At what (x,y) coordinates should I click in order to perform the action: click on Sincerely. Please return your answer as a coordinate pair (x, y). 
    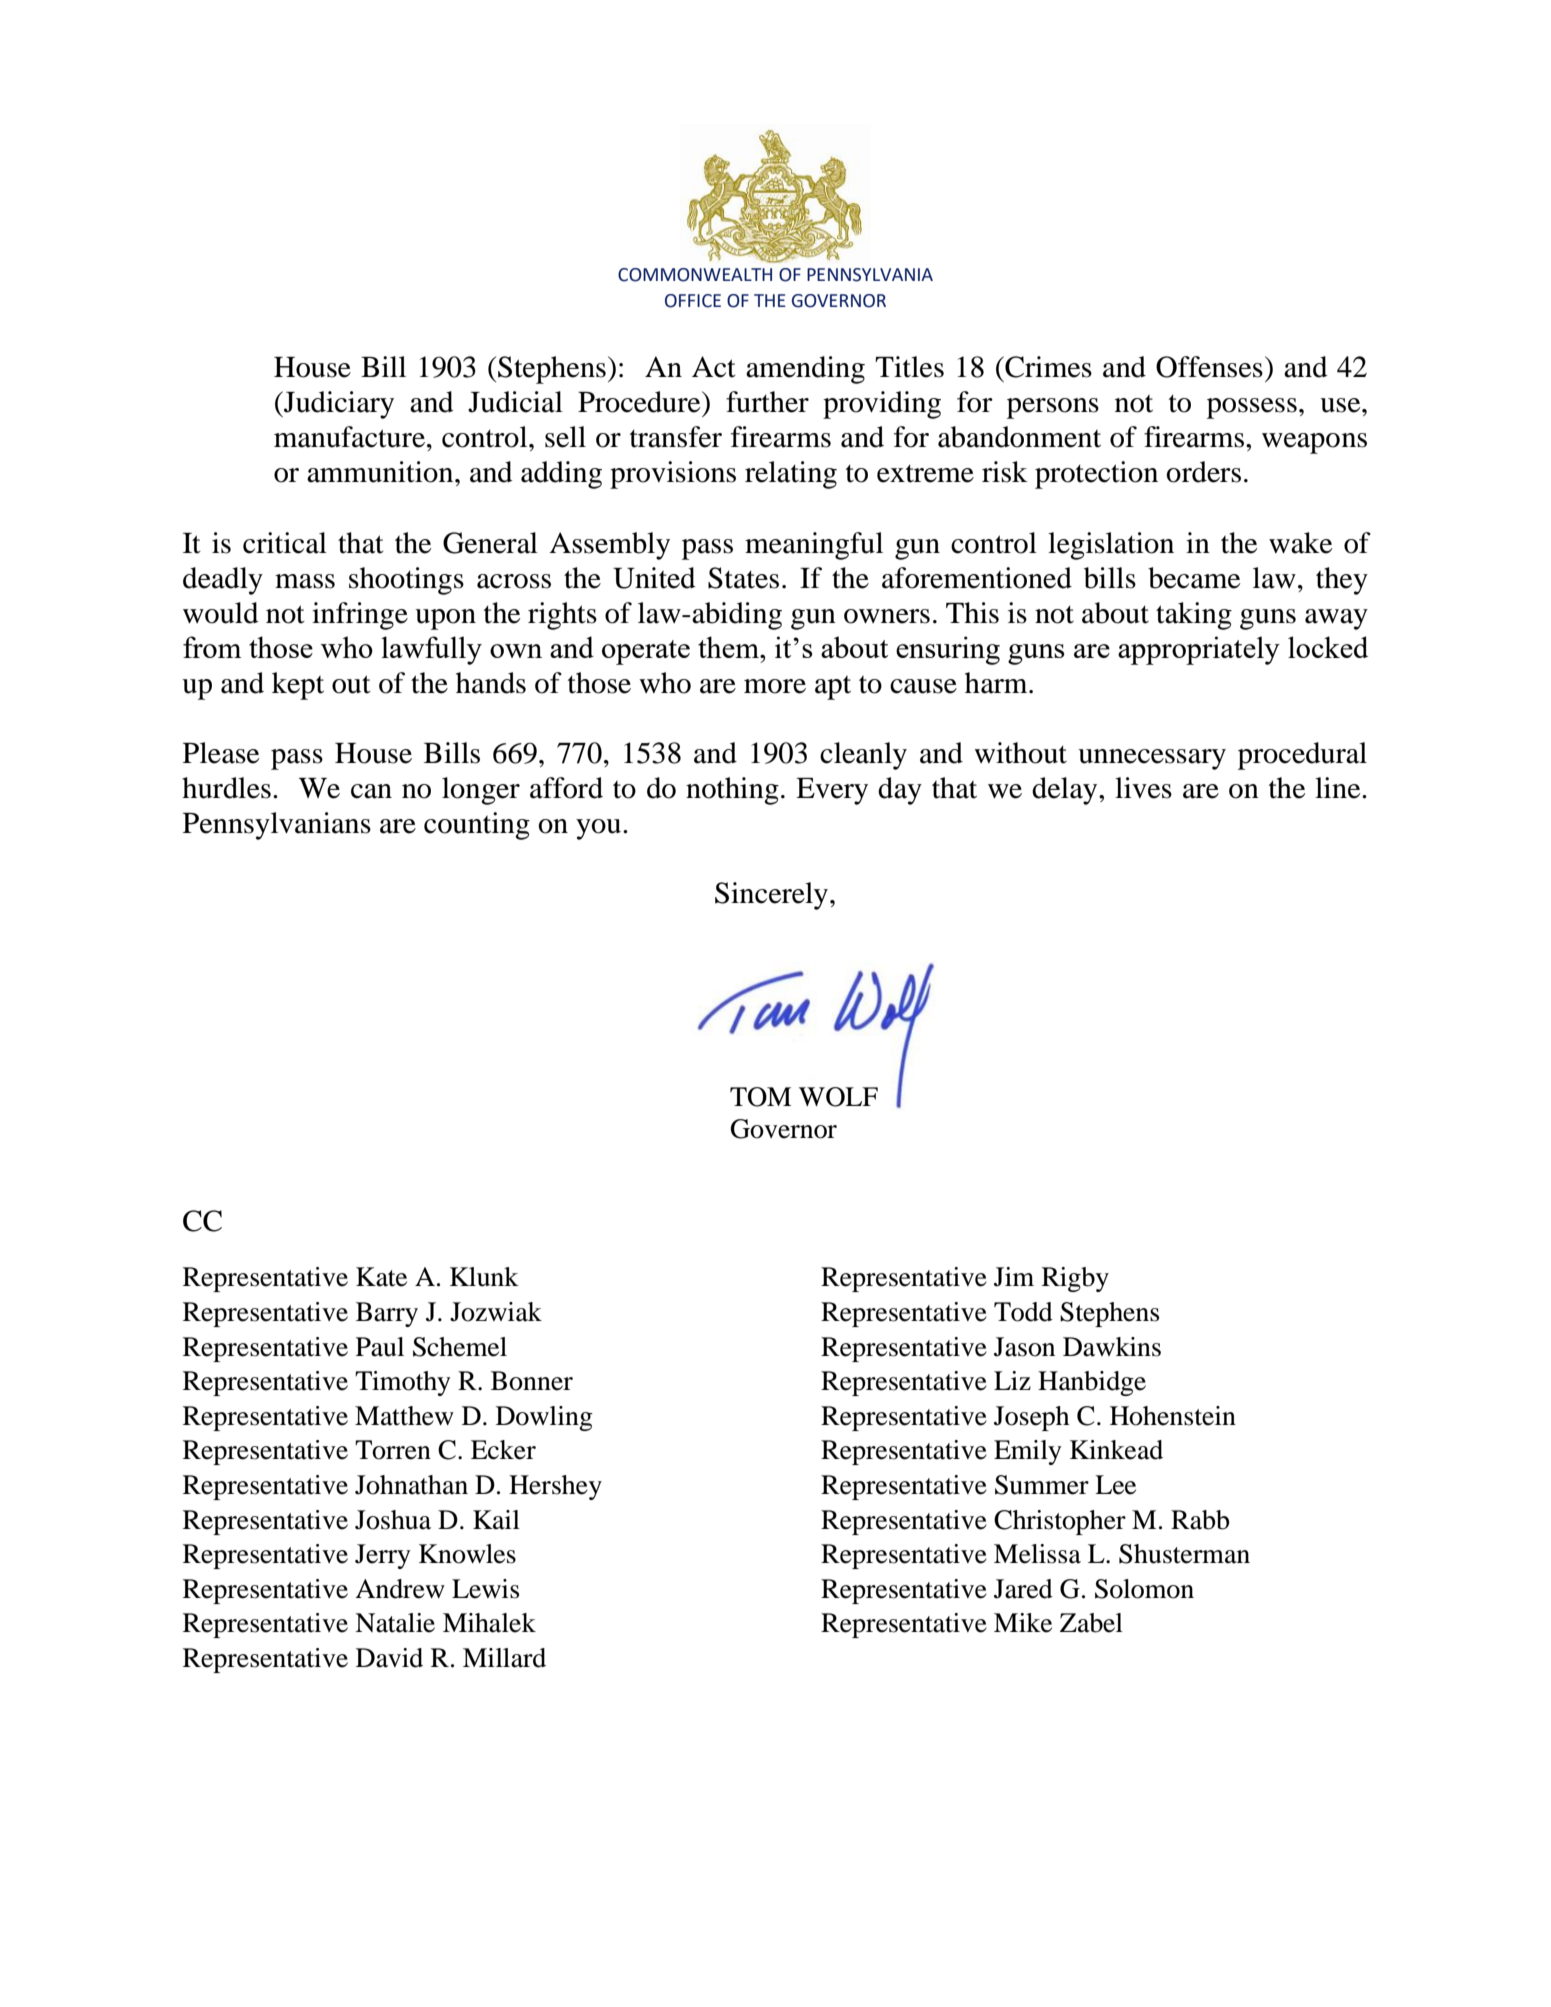
    Looking at the image, I should click on (771, 896).
